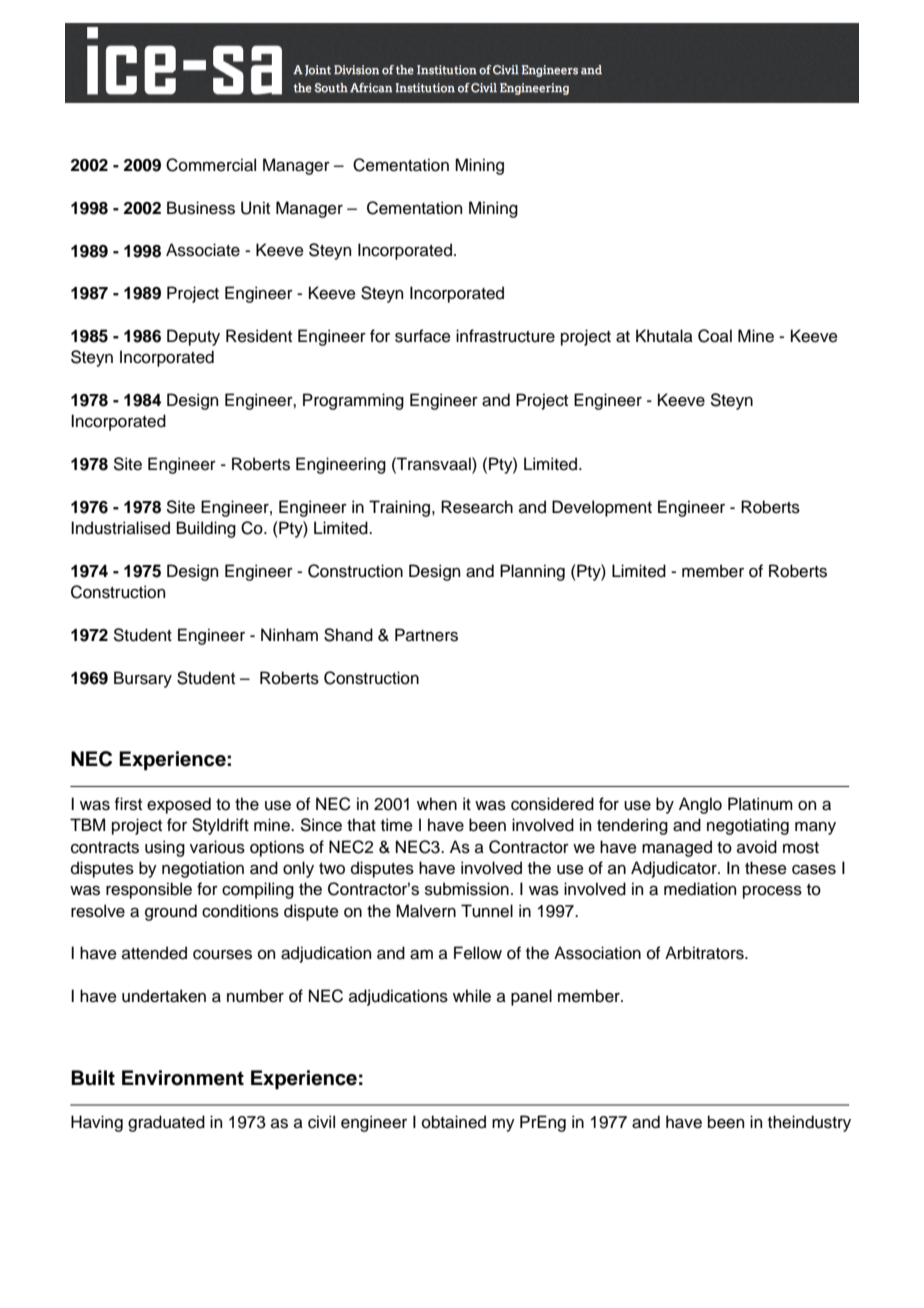 This screenshot has width=924, height=1308. Describe the element at coordinates (143, 679) in the screenshot. I see `Bursary` at that location.
